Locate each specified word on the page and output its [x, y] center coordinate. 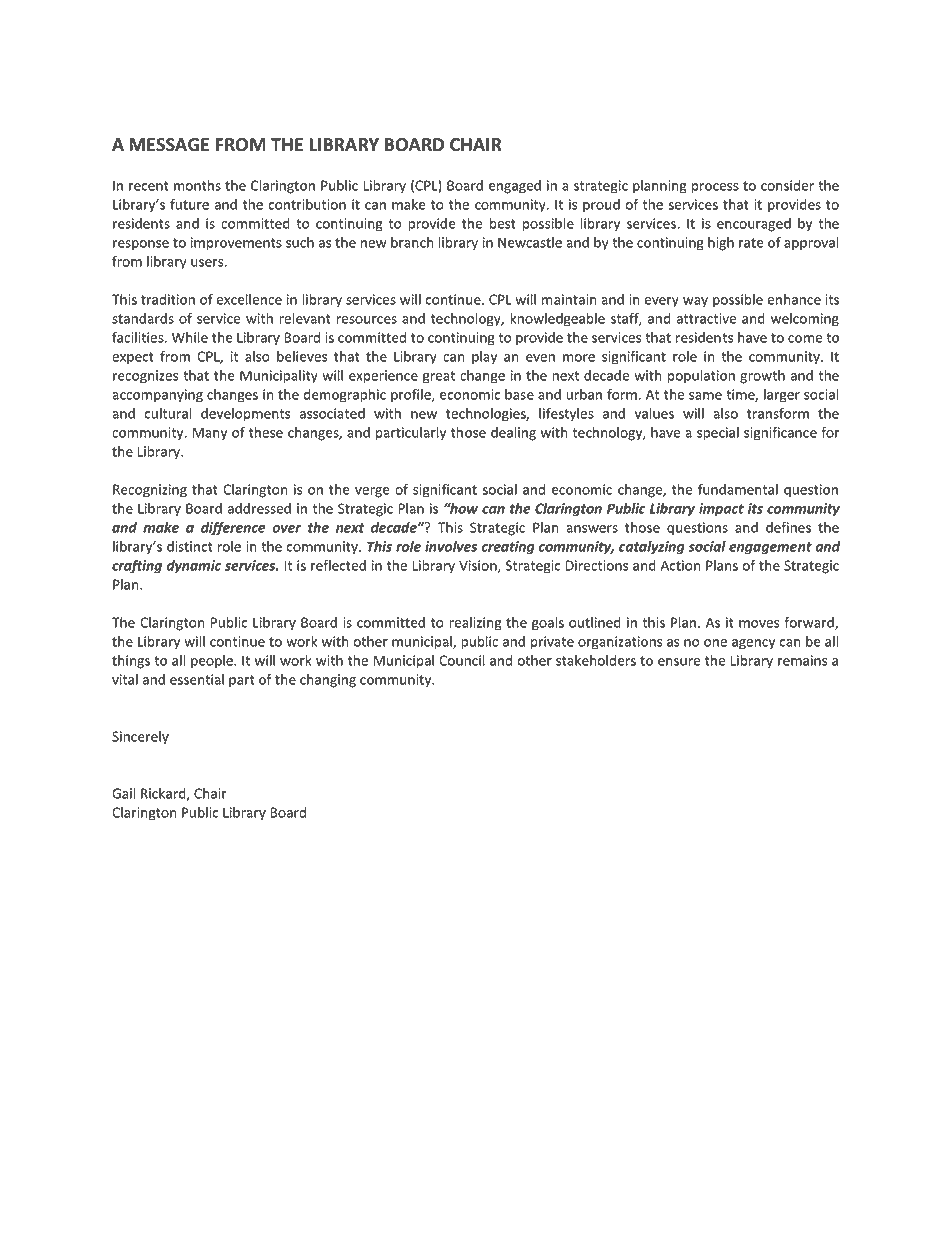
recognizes [146, 377]
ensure [679, 662]
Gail [123, 793]
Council [462, 660]
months [197, 185]
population [701, 377]
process [715, 188]
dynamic [193, 567]
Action [680, 565]
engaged [515, 187]
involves [451, 546]
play [484, 358]
